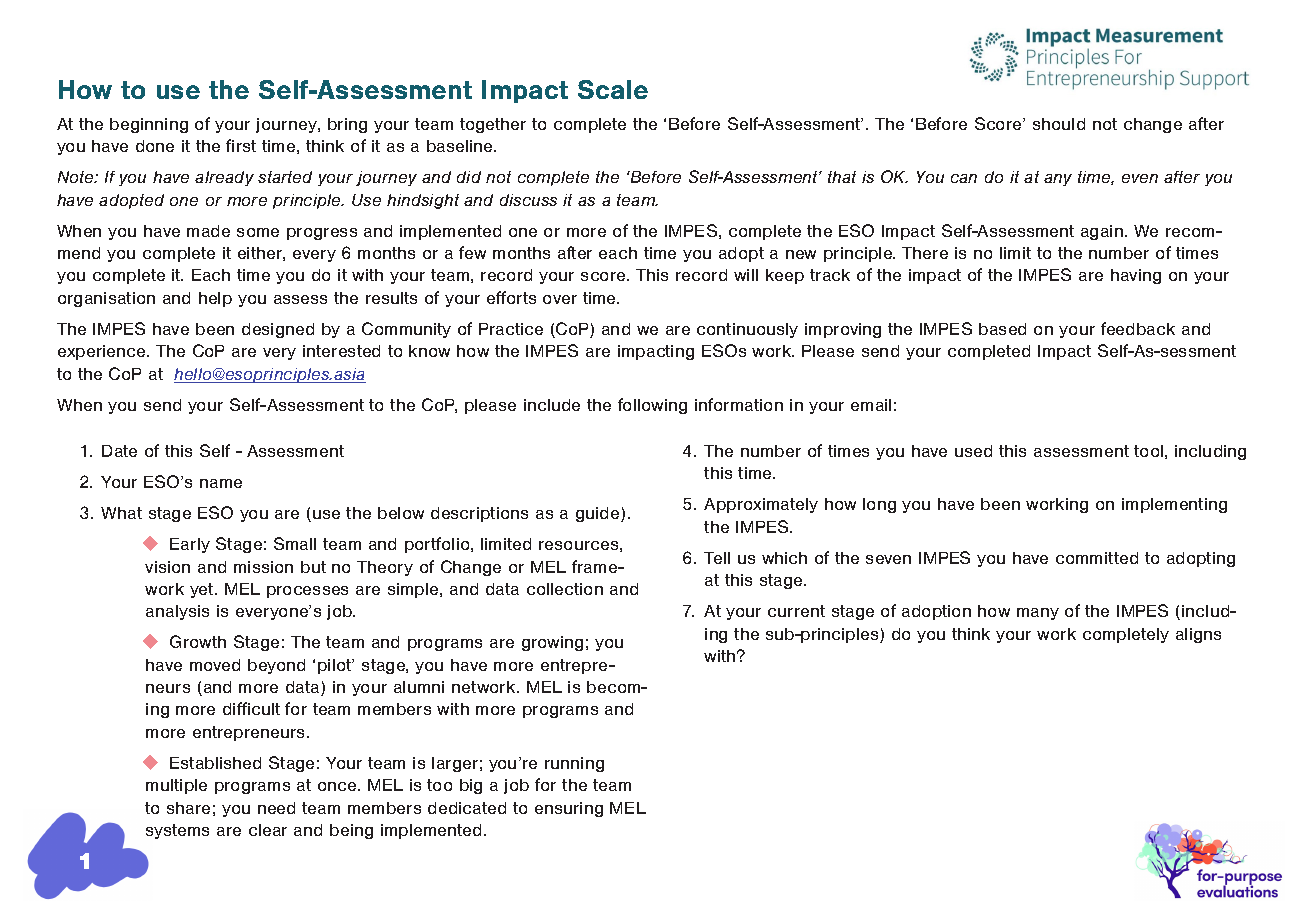  What do you see at coordinates (221, 483) in the screenshot?
I see `name` at bounding box center [221, 483].
